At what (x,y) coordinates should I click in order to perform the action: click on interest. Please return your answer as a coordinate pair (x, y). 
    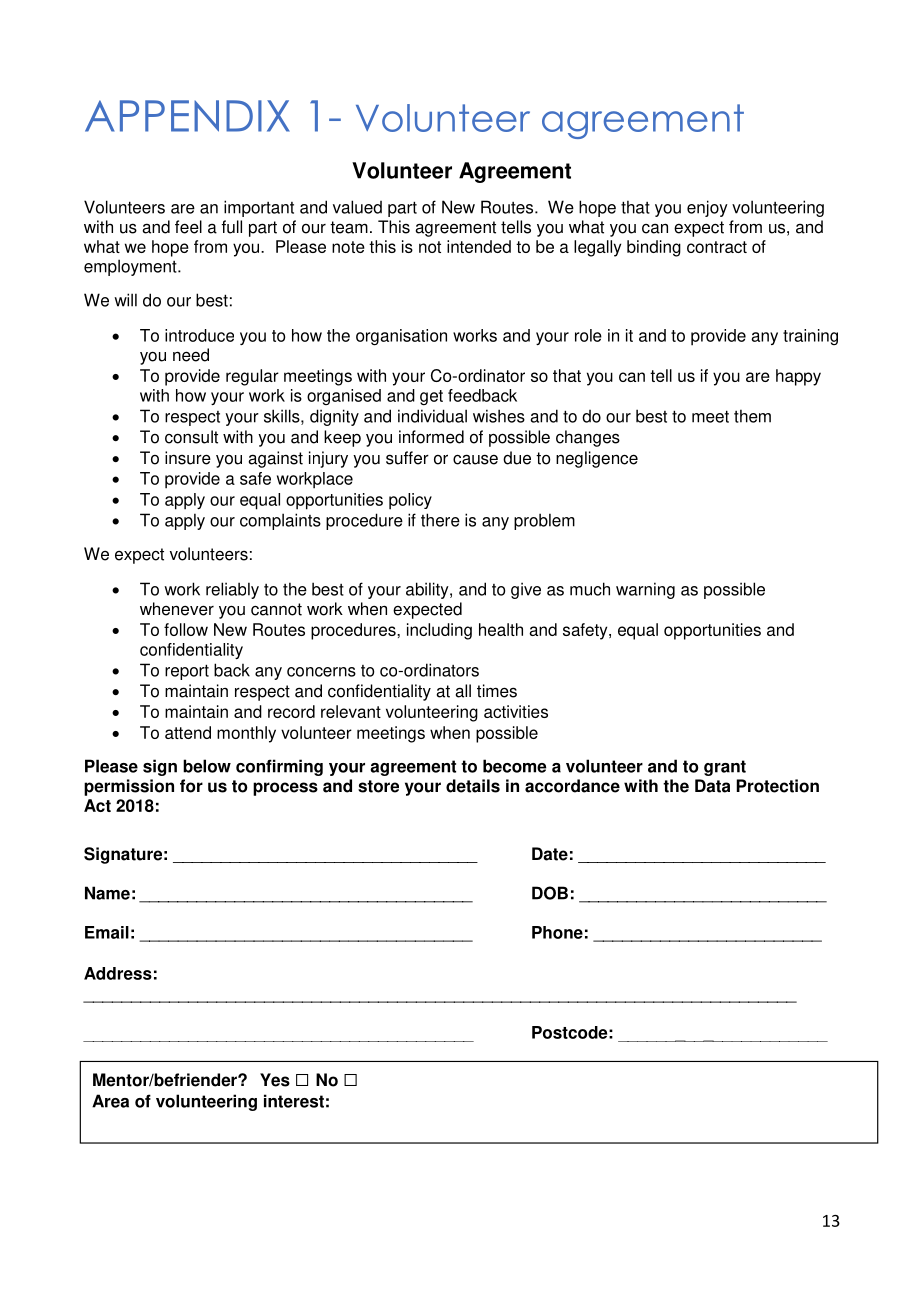
    Looking at the image, I should click on (294, 1101).
